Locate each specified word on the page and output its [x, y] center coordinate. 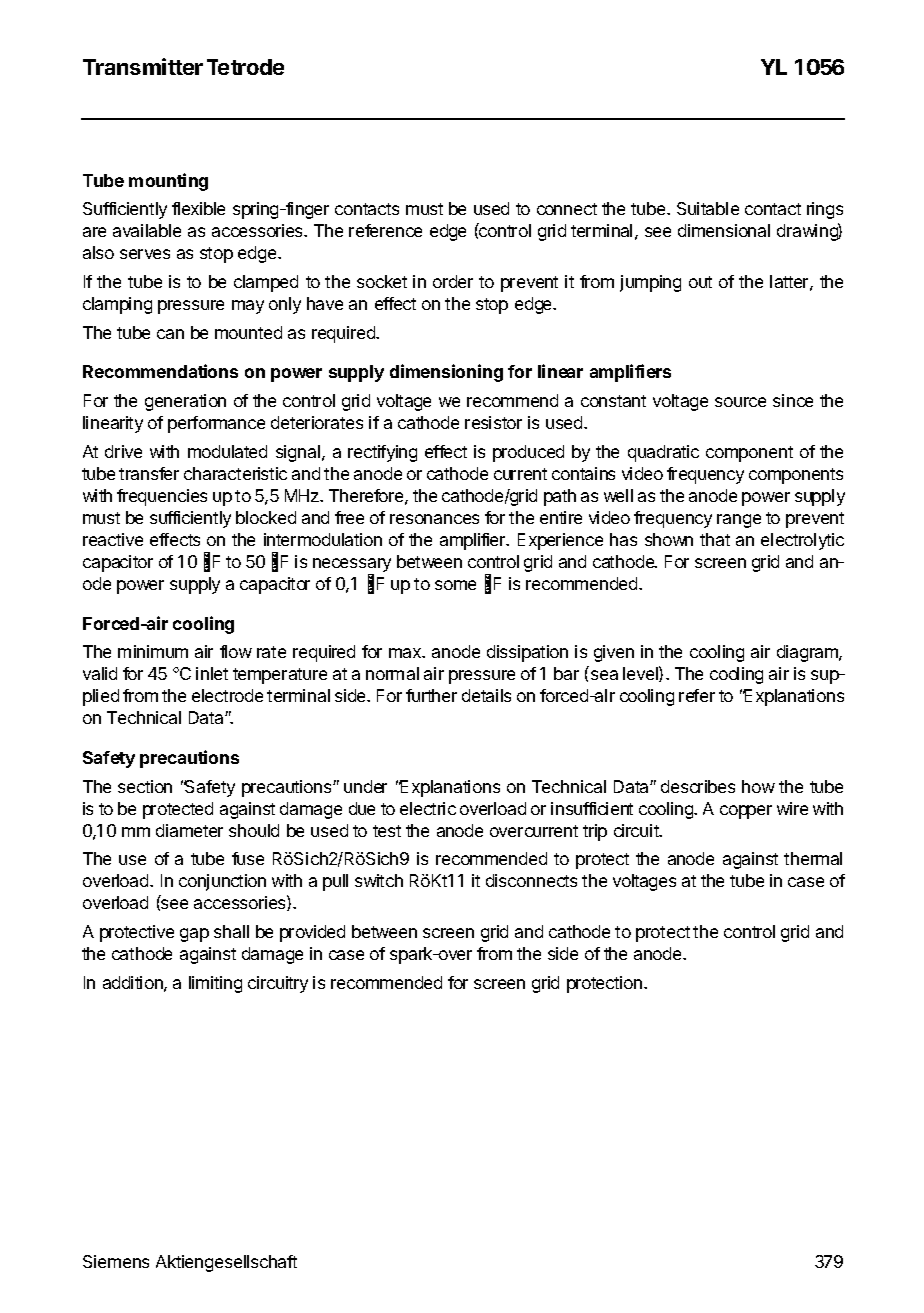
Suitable [708, 208]
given [614, 653]
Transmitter [143, 66]
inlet [212, 673]
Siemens [116, 1261]
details [486, 695]
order [453, 281]
